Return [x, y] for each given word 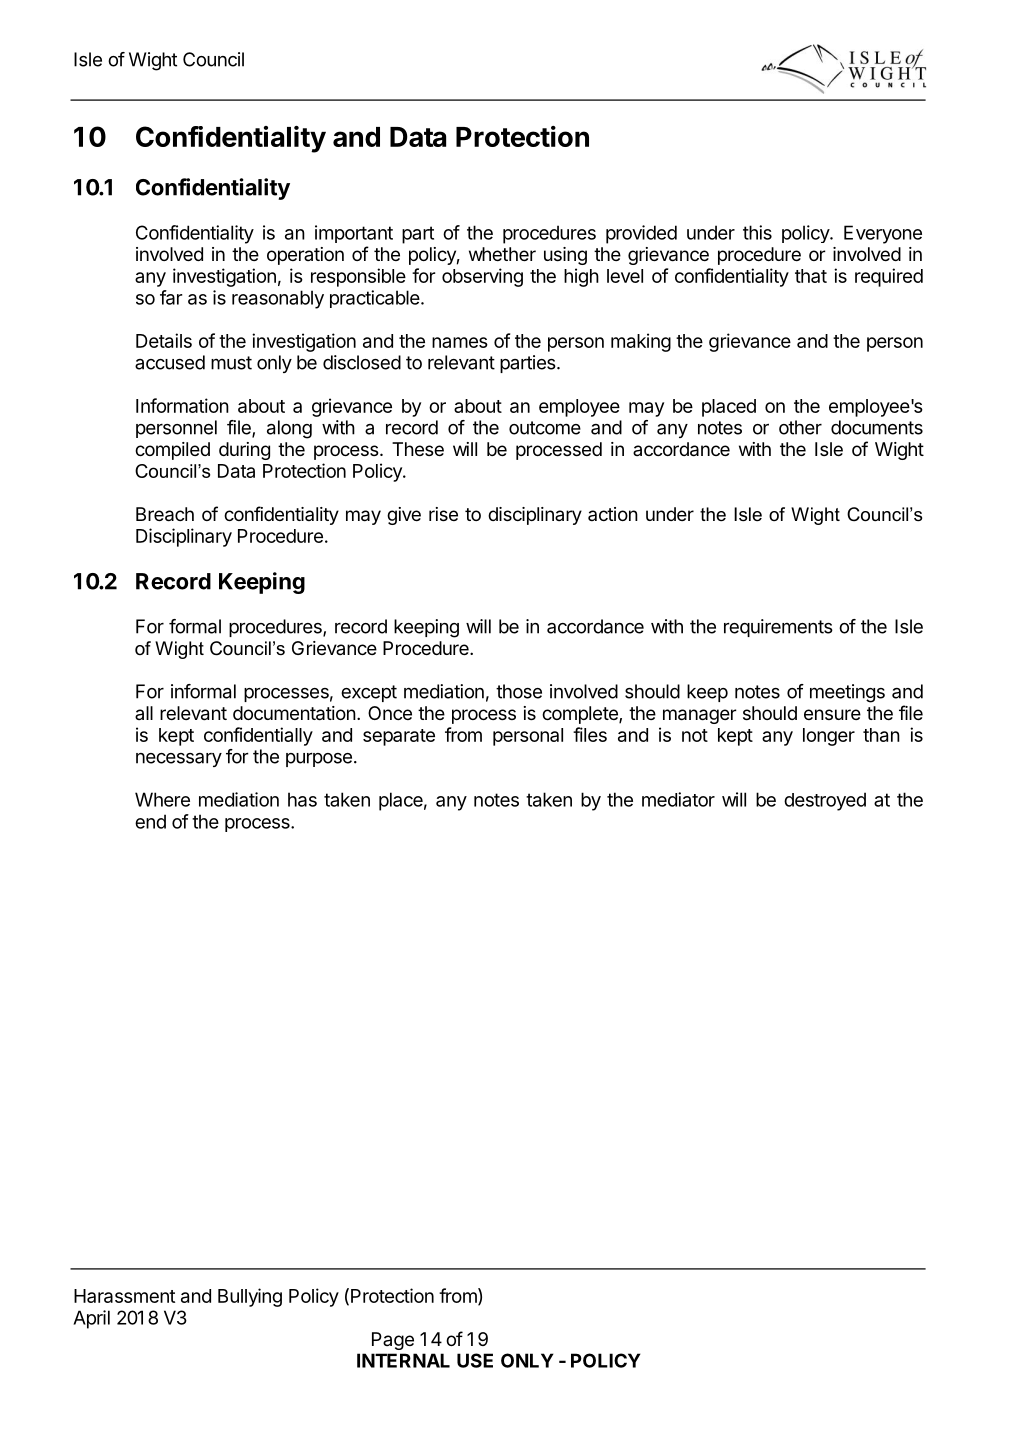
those [519, 691]
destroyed [825, 801]
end [150, 821]
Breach [165, 514]
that [811, 276]
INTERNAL [403, 1360]
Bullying [250, 1297]
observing [482, 277]
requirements [778, 628]
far [171, 297]
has [302, 799]
